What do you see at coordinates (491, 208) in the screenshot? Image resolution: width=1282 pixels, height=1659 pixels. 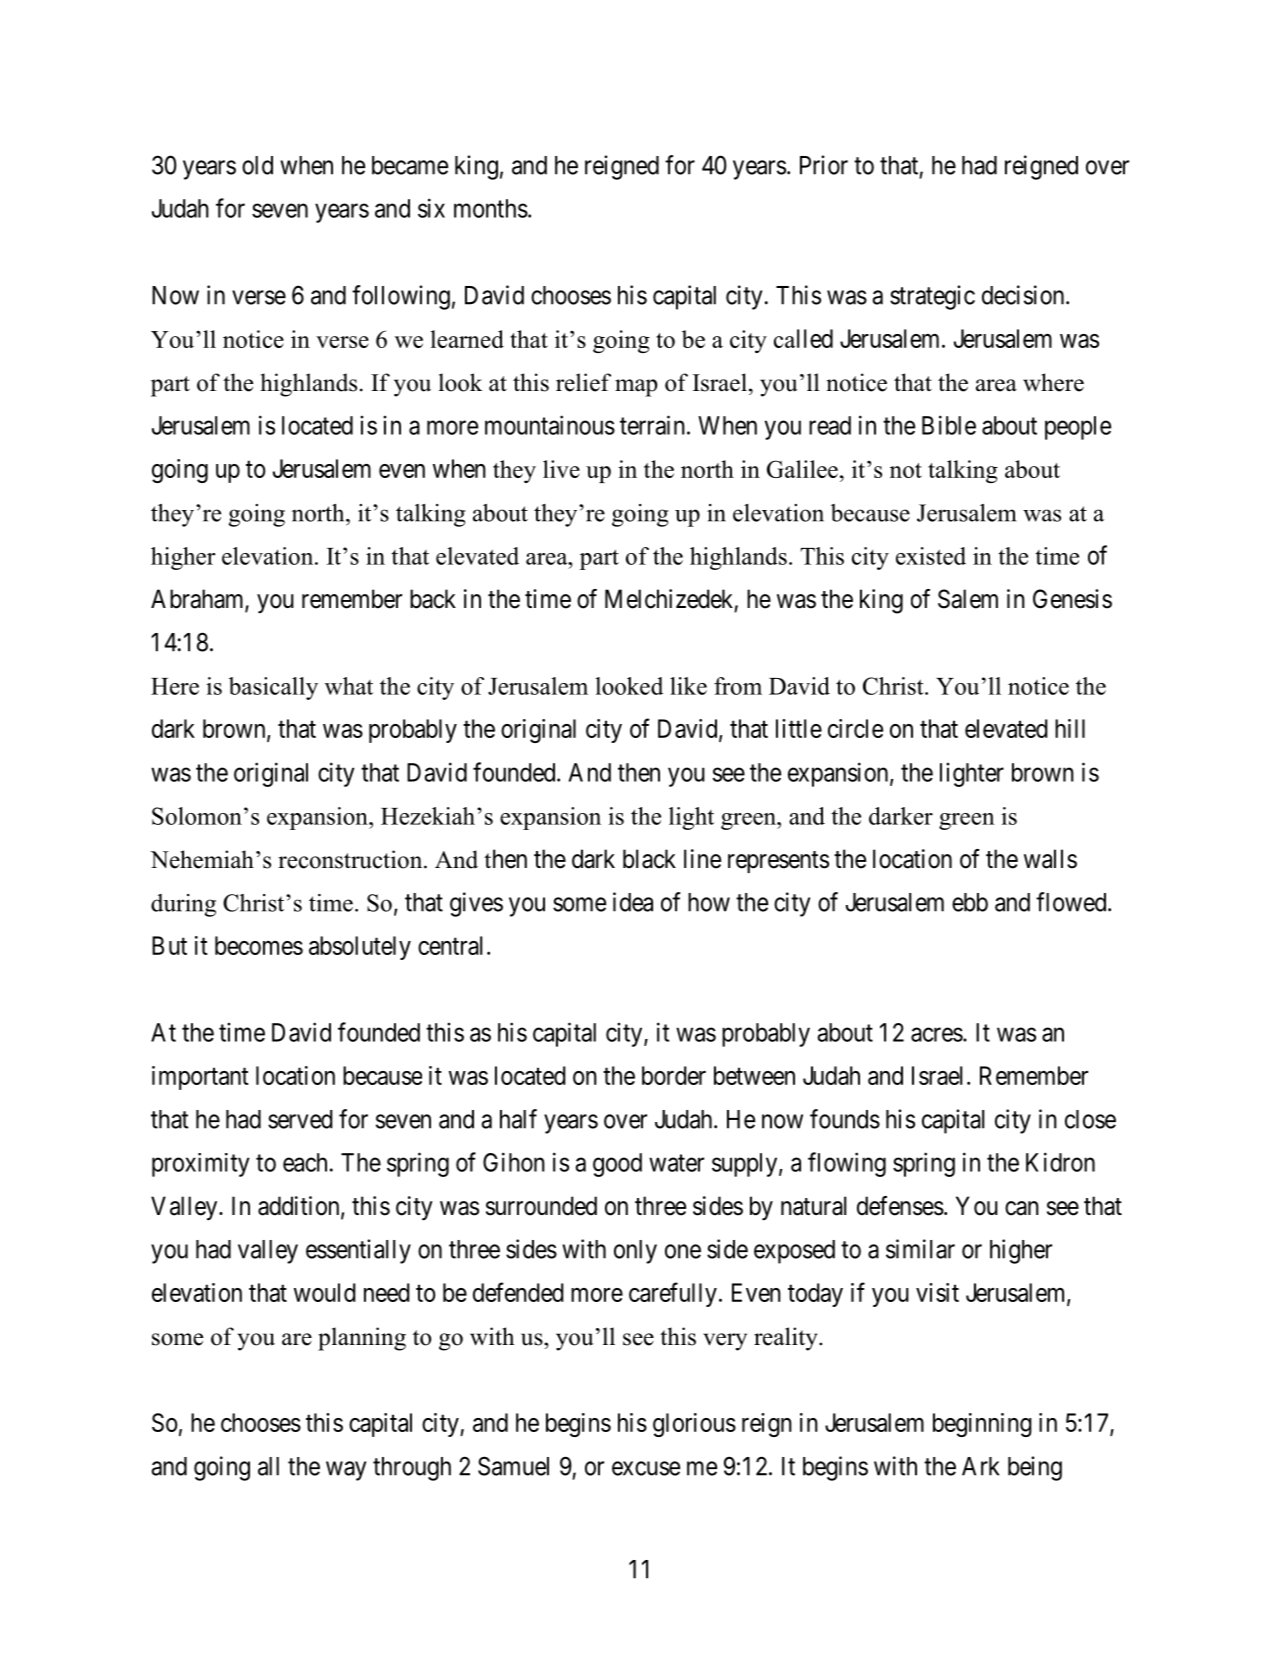 I see `months` at bounding box center [491, 208].
